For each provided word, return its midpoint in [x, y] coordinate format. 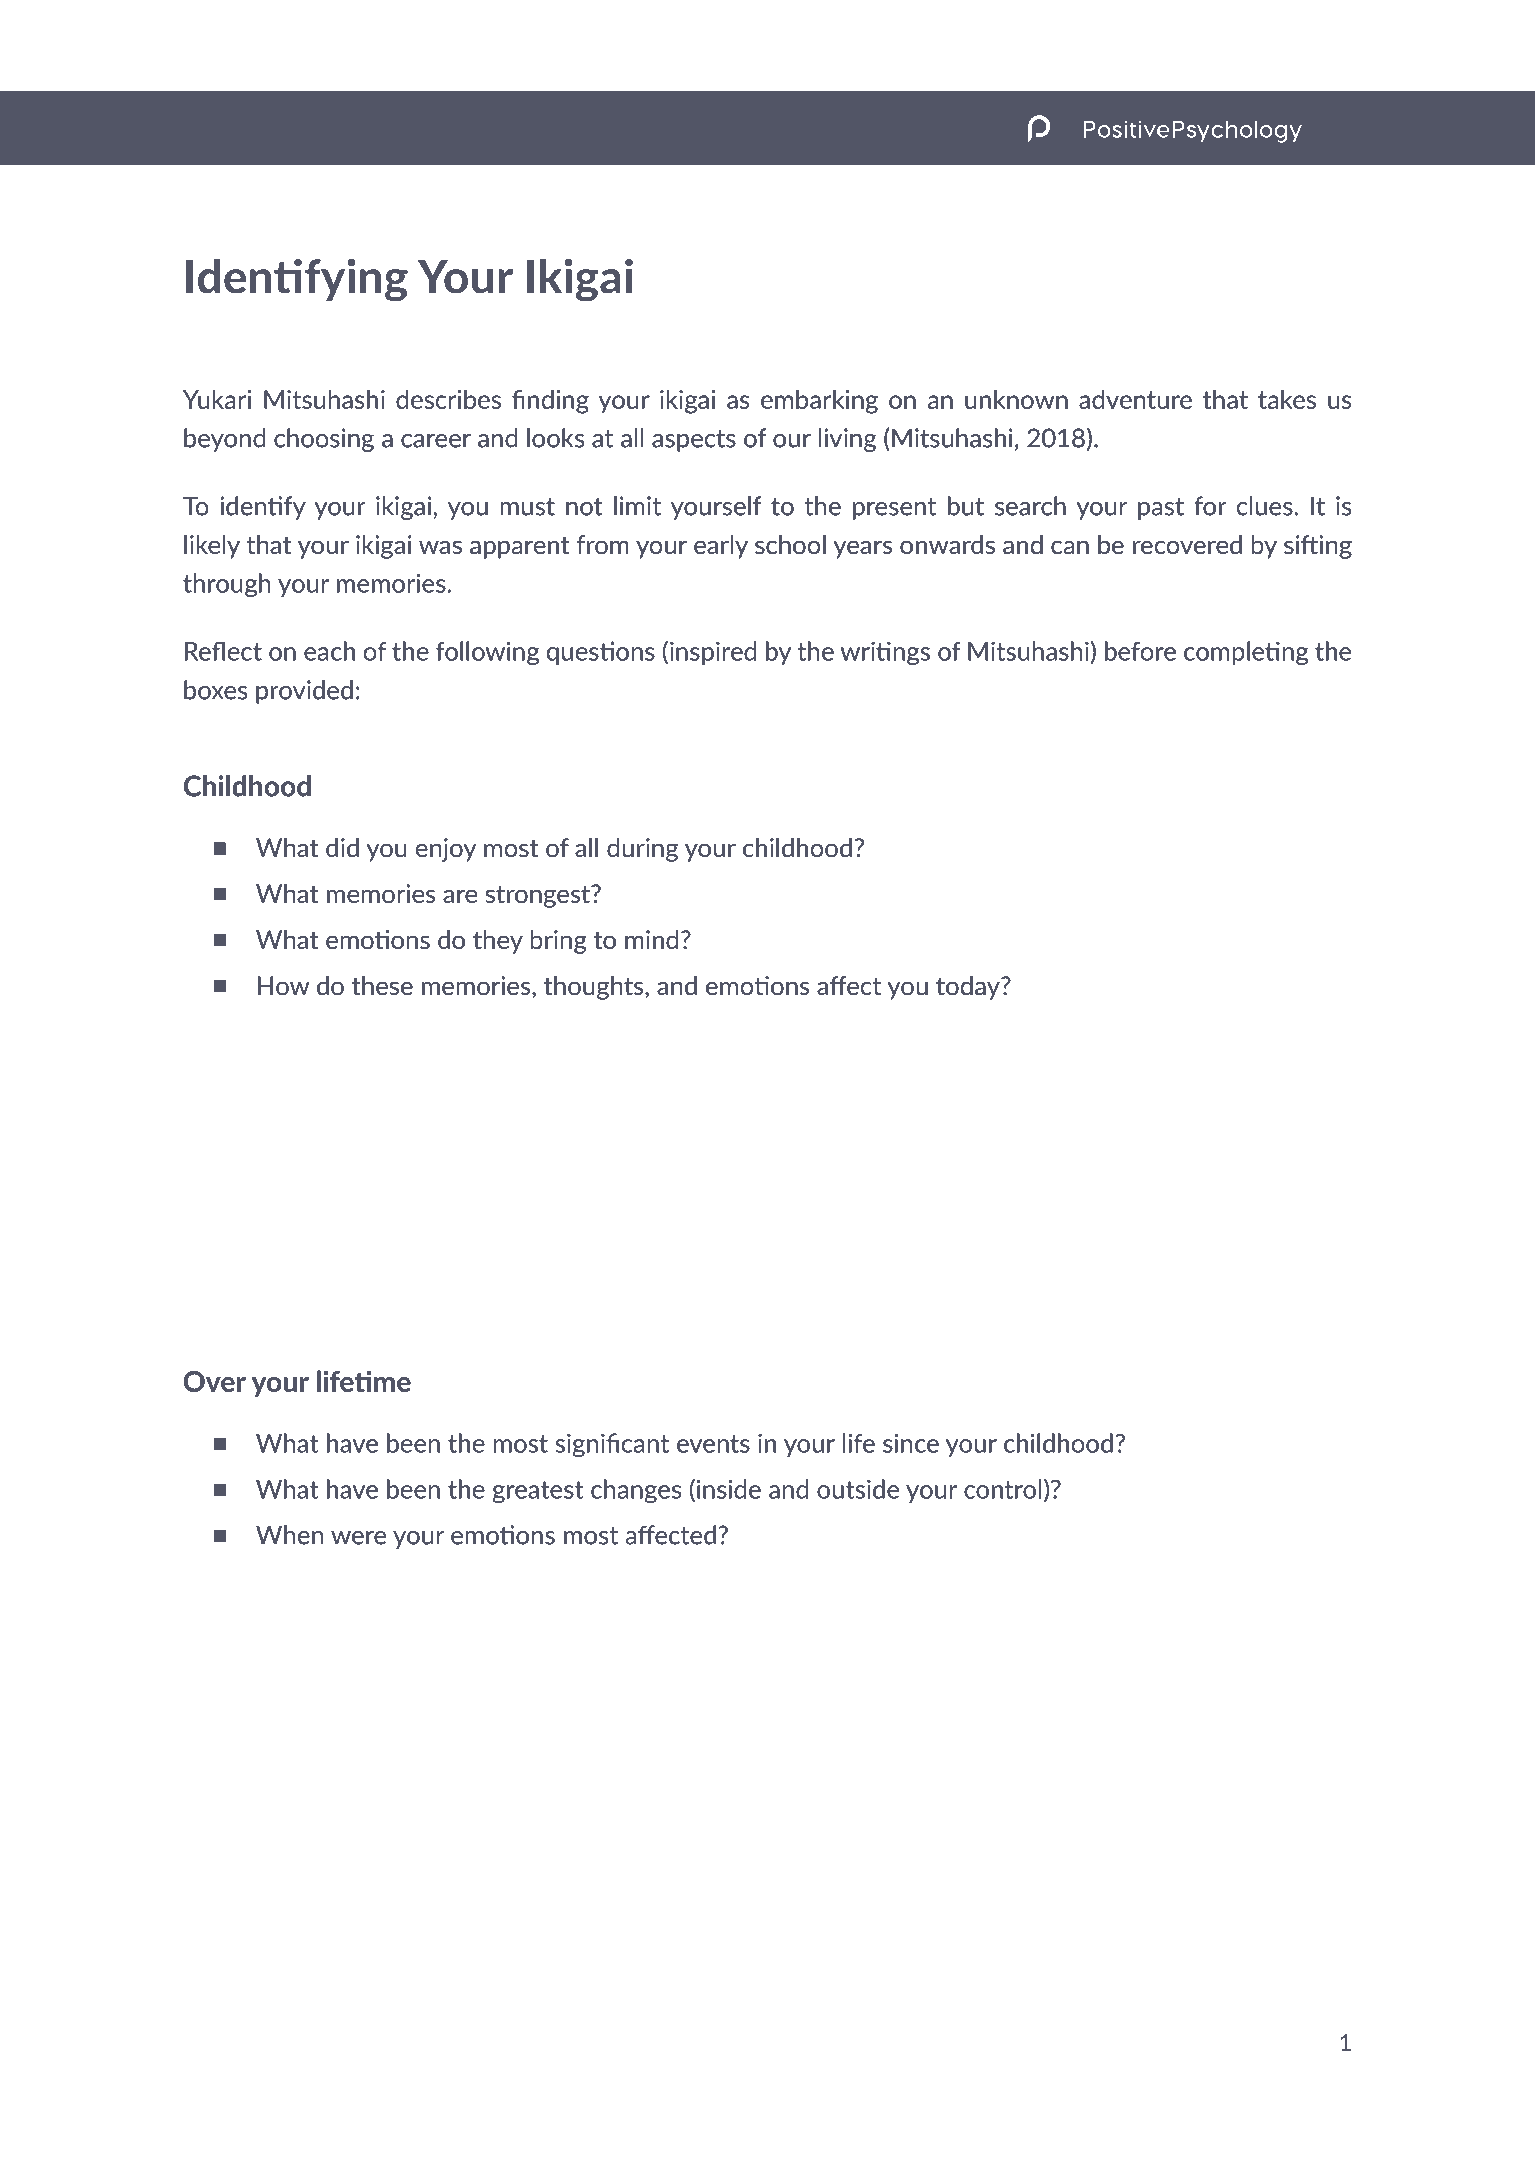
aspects [694, 441]
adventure [1135, 399]
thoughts [595, 988]
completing [1246, 653]
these [382, 985]
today [969, 988]
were [358, 1538]
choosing [324, 440]
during [642, 850]
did [342, 847]
